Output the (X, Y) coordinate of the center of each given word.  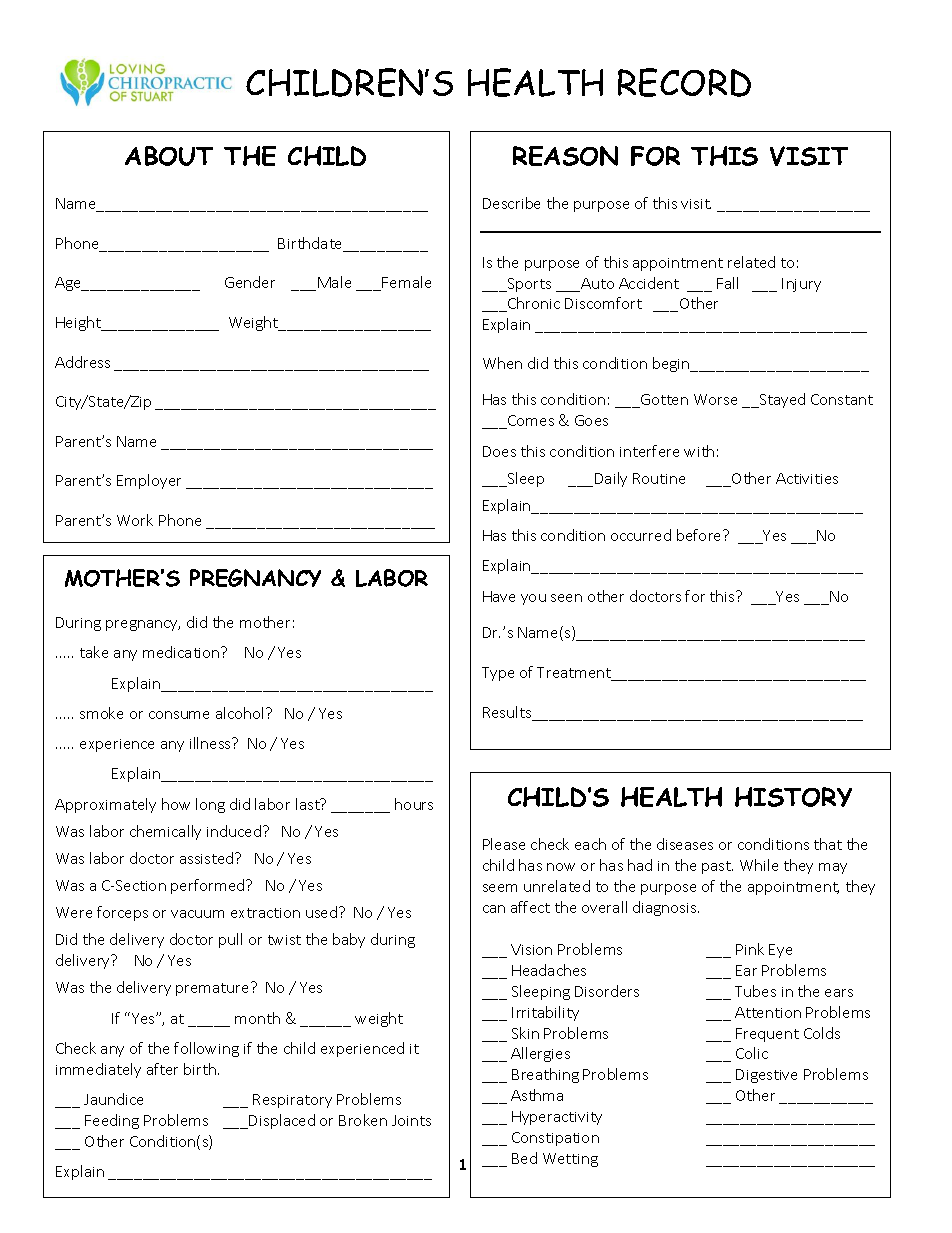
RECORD (684, 82)
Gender (250, 282)
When (502, 363)
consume (179, 715)
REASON (565, 156)
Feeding (112, 1121)
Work (135, 520)
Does (499, 451)
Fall (727, 283)
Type (498, 674)
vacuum (197, 914)
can (494, 909)
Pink (750, 949)
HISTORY (793, 797)
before (700, 535)
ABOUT (169, 156)
